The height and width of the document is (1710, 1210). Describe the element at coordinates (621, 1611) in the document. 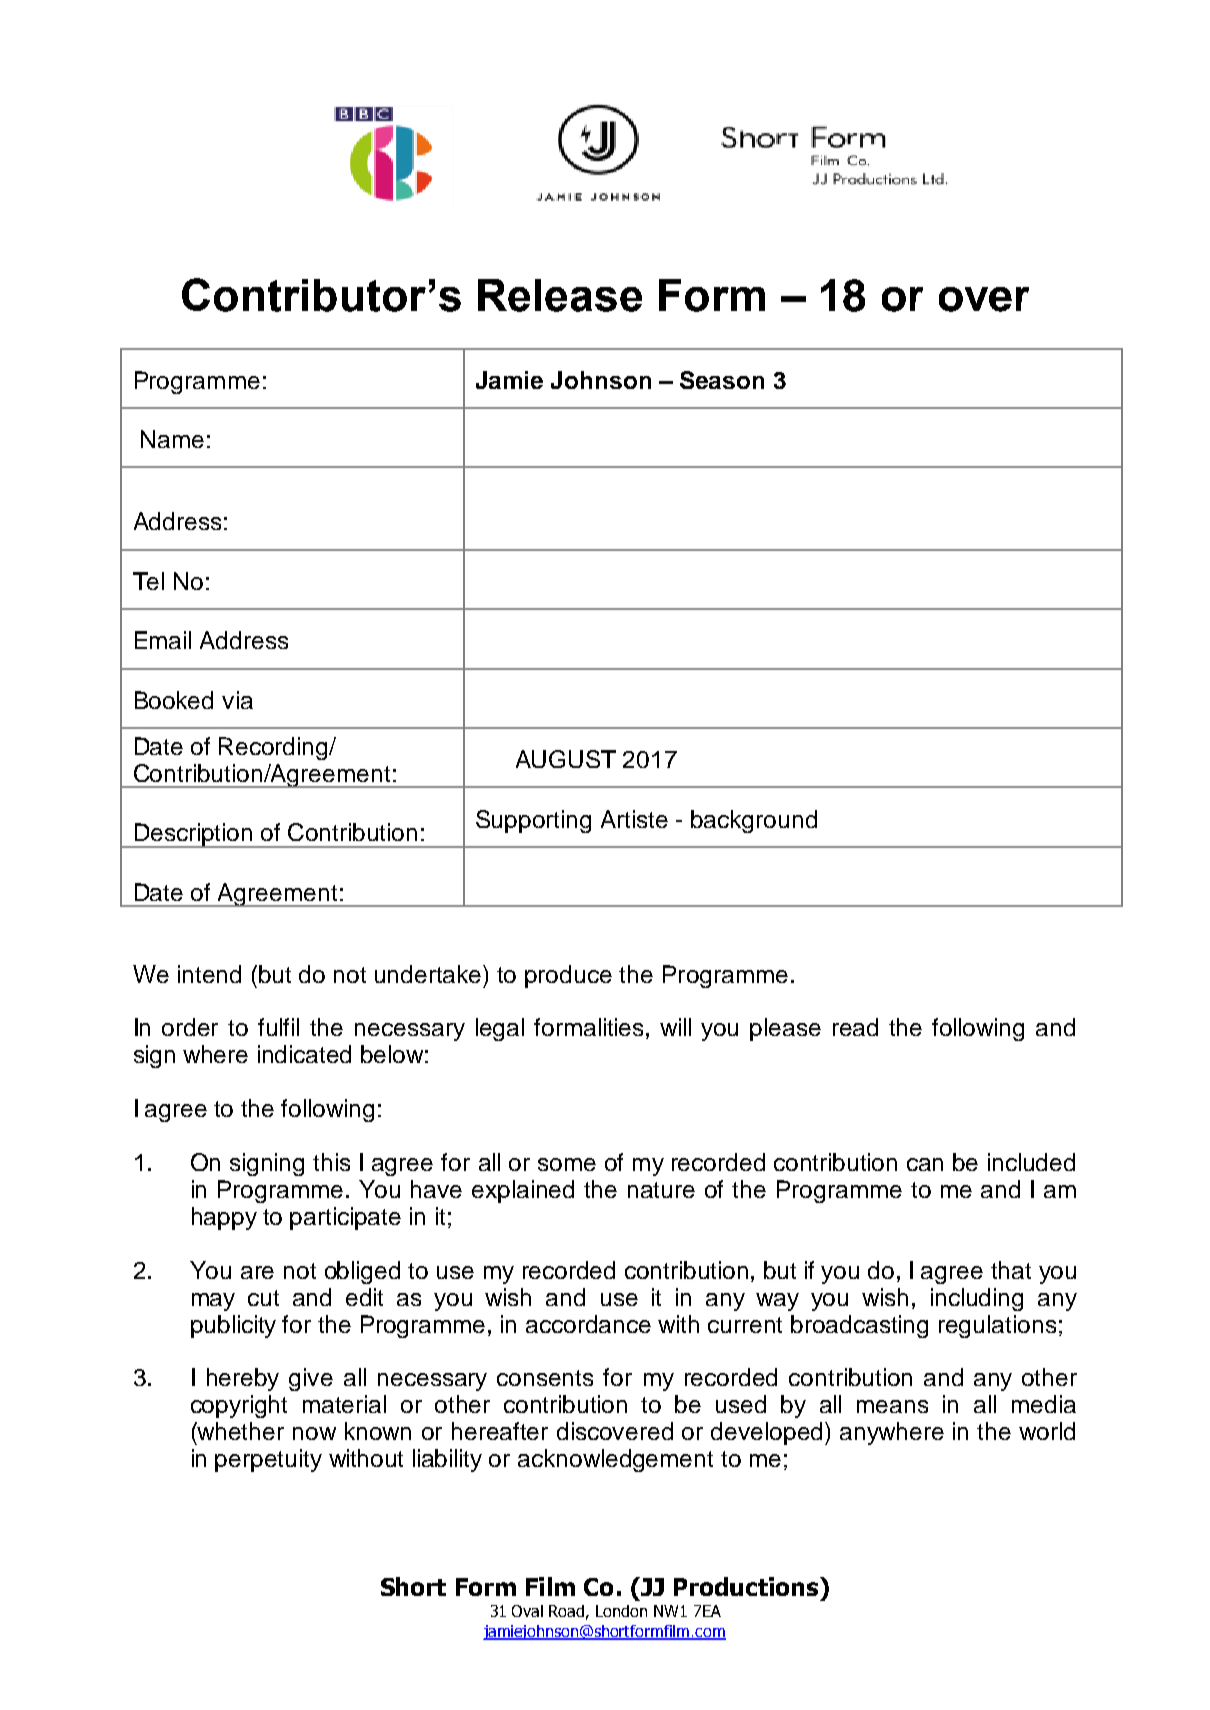

I see `London` at that location.
